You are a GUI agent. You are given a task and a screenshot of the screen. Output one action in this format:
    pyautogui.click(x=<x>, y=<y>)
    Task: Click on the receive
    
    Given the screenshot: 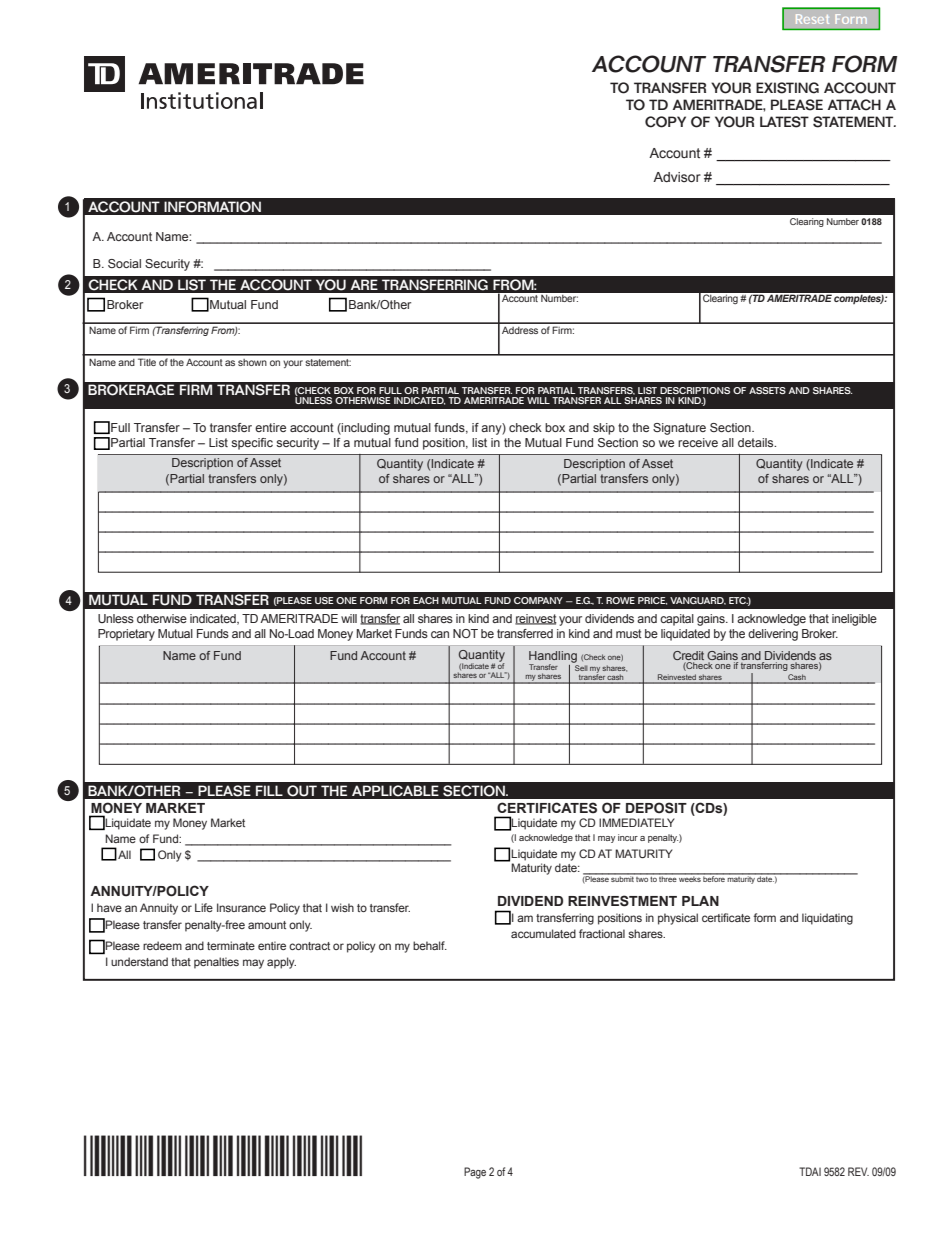 What is the action you would take?
    pyautogui.click(x=698, y=442)
